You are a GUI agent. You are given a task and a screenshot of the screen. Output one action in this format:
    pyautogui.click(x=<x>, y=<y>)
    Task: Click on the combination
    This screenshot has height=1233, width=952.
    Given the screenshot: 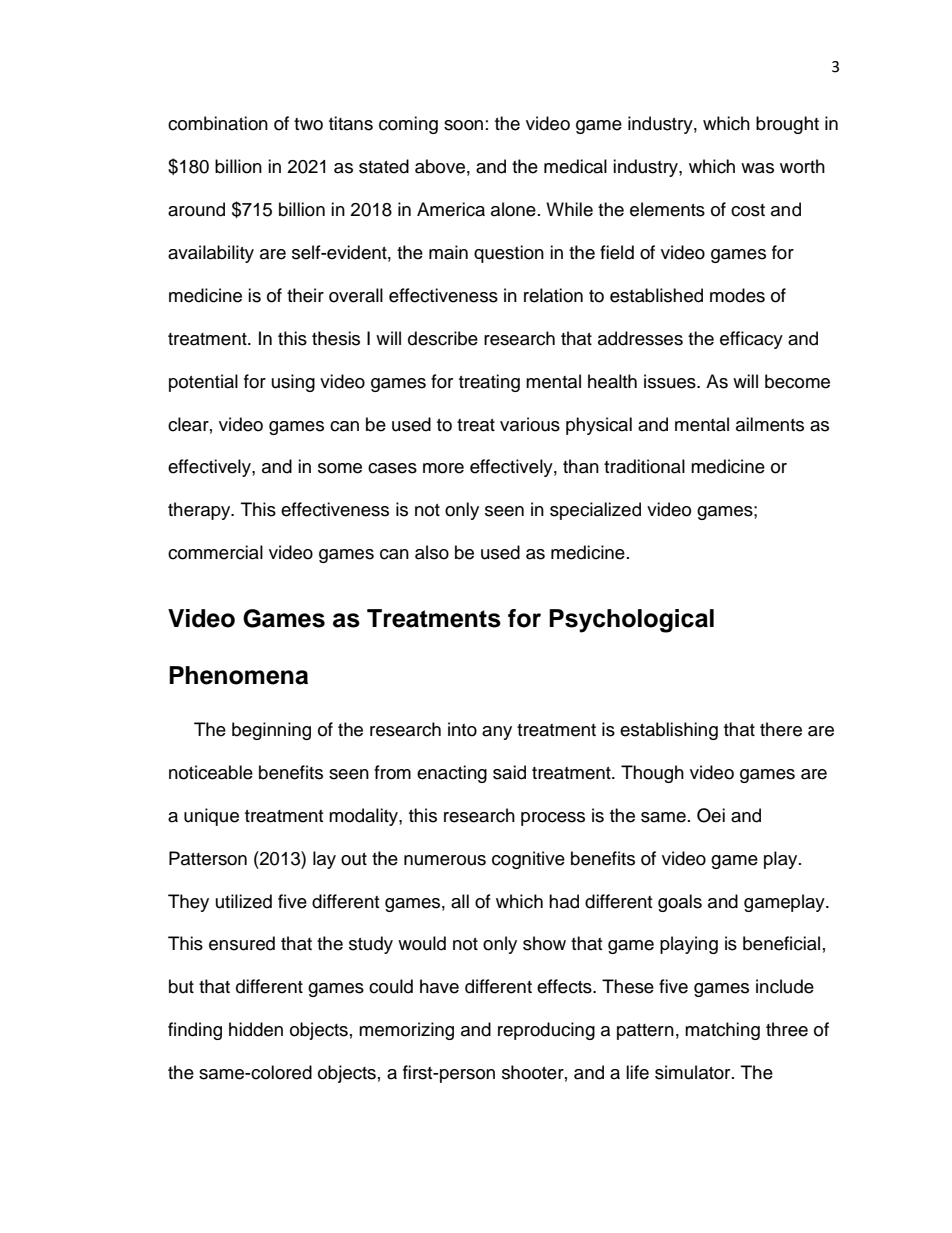 What is the action you would take?
    pyautogui.click(x=218, y=123)
